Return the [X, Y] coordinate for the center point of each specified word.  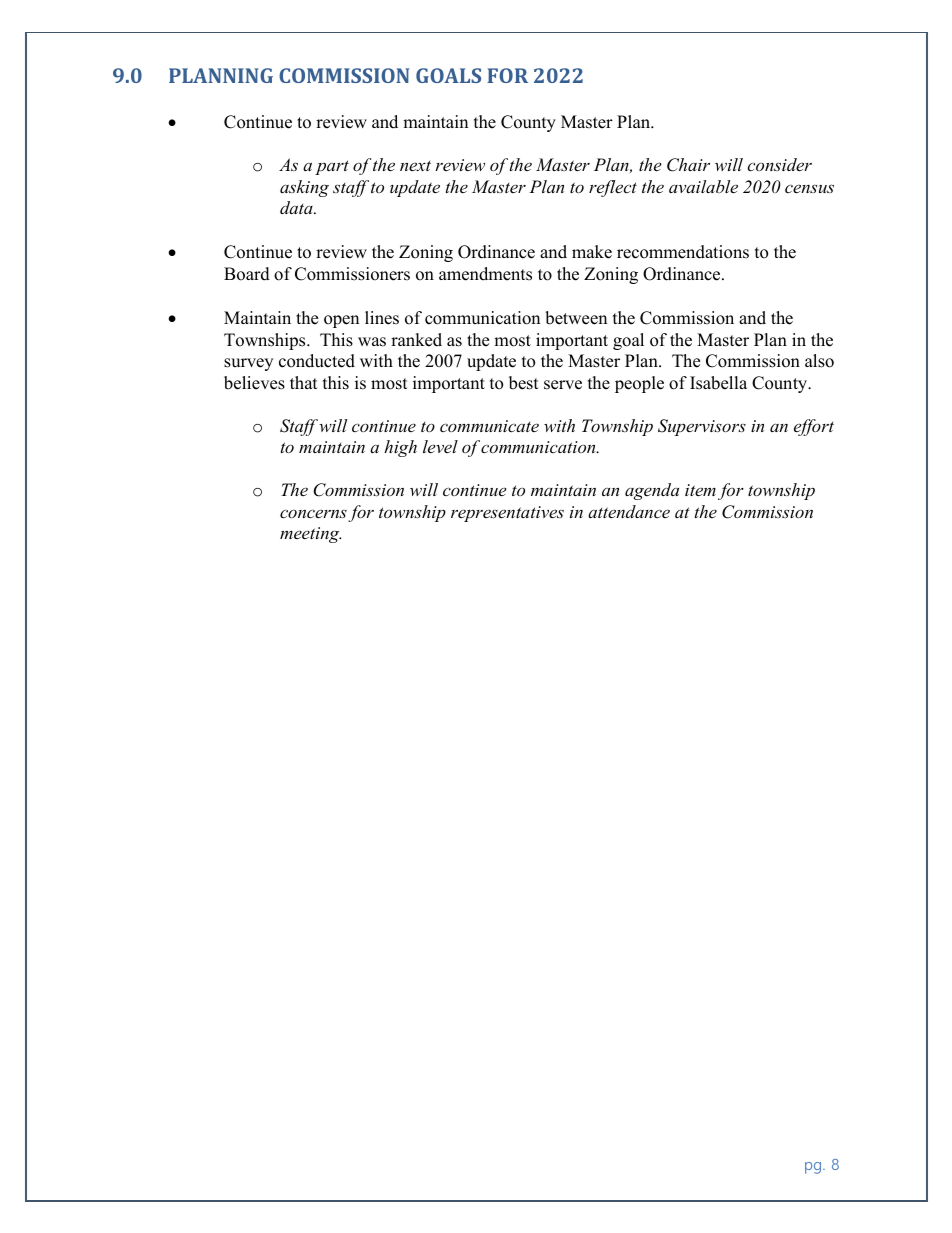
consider [779, 164]
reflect [613, 188]
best [524, 383]
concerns [313, 513]
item [700, 490]
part [332, 167]
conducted [317, 361]
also [819, 361]
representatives [507, 514]
